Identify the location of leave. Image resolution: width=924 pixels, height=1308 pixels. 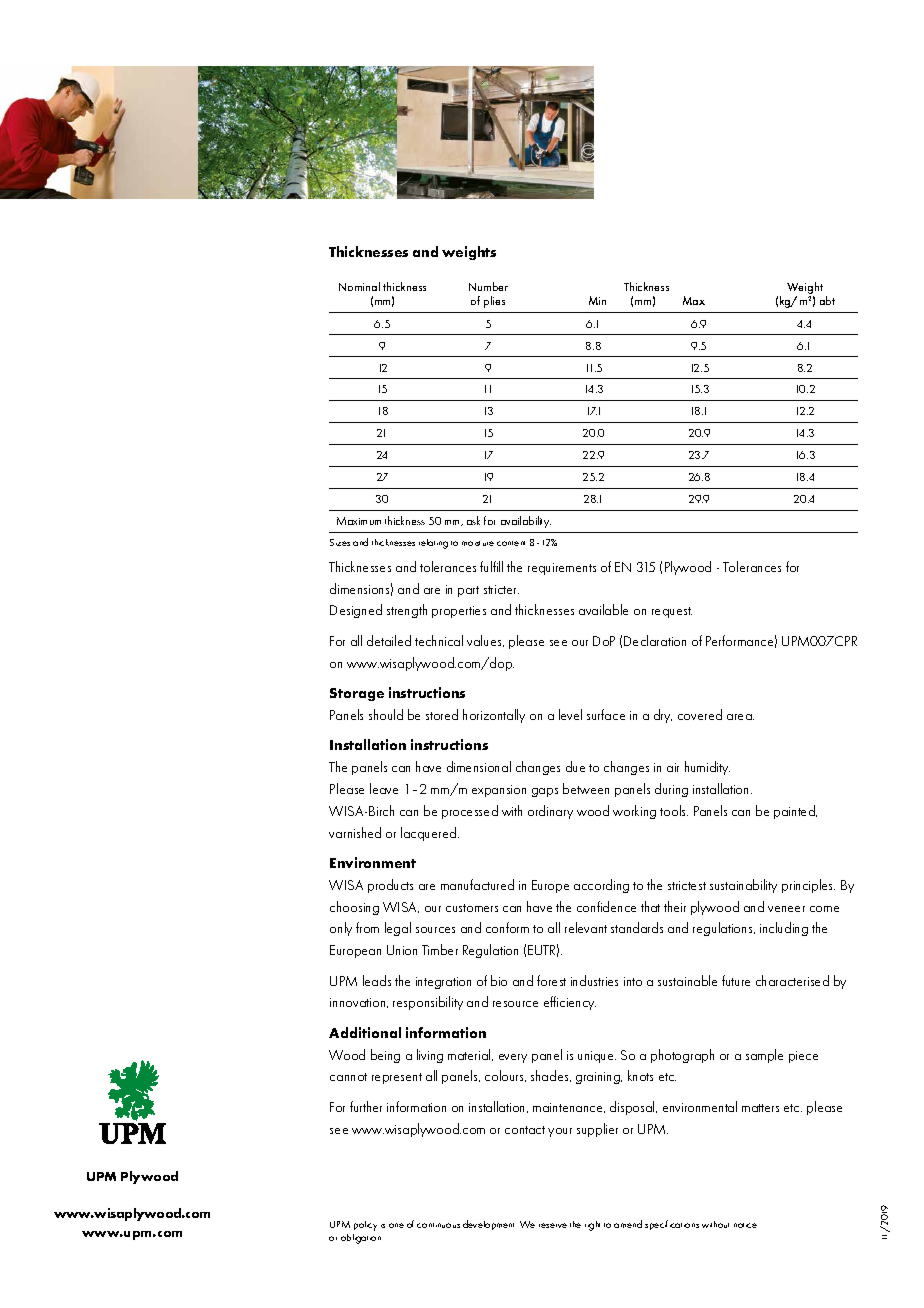
(384, 788).
